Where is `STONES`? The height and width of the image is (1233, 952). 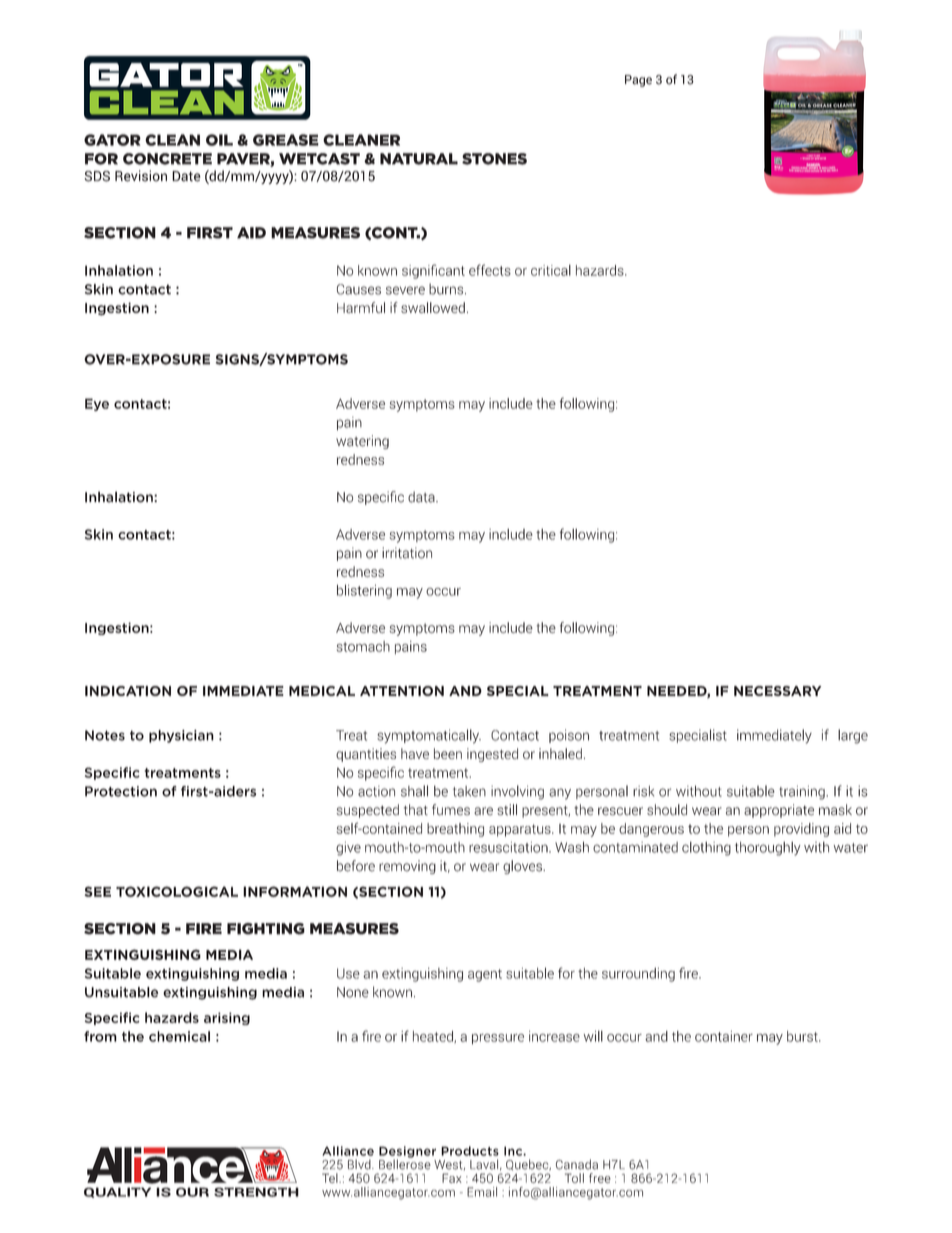
STONES is located at coordinates (494, 159).
